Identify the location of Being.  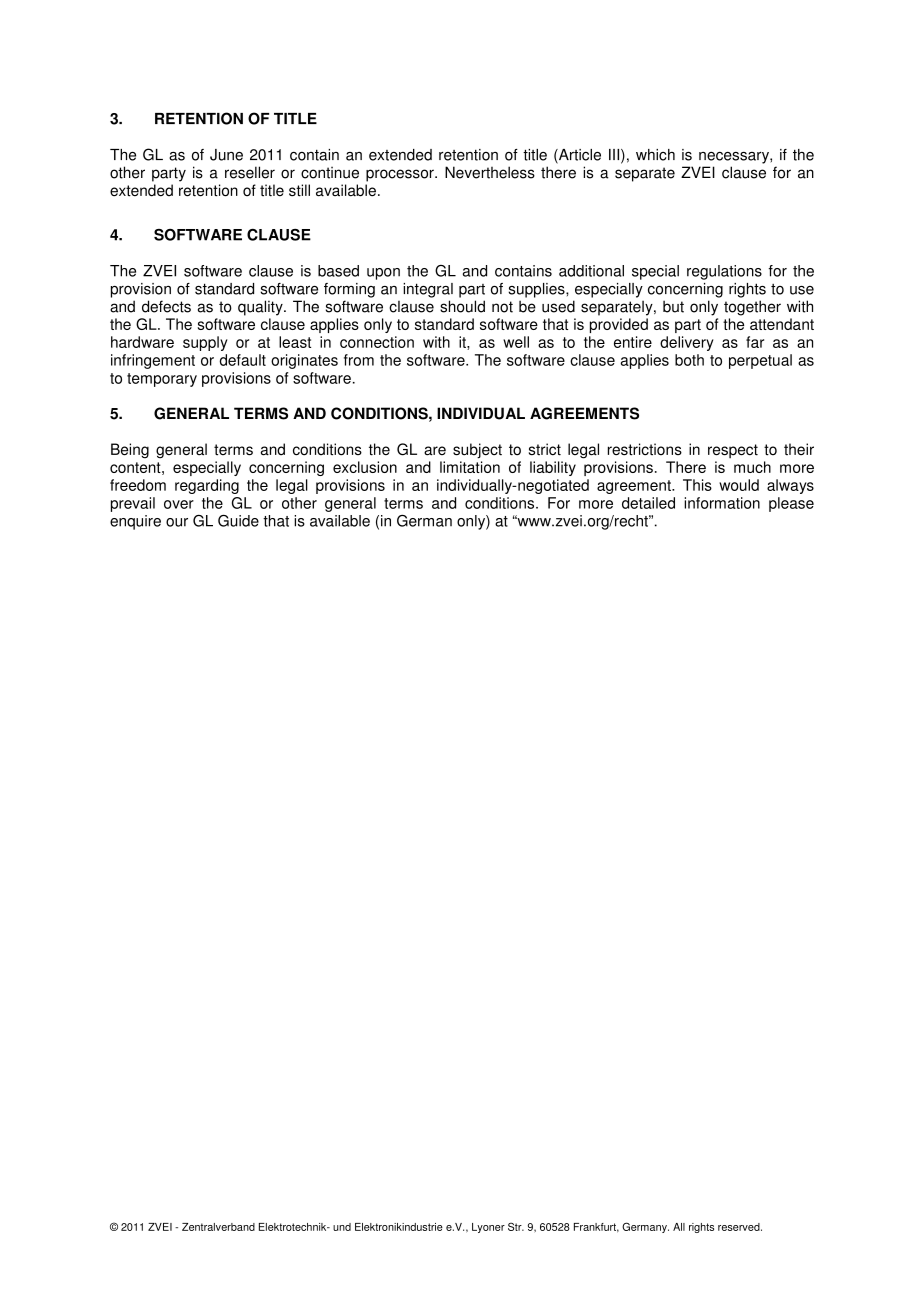
(130, 451).
